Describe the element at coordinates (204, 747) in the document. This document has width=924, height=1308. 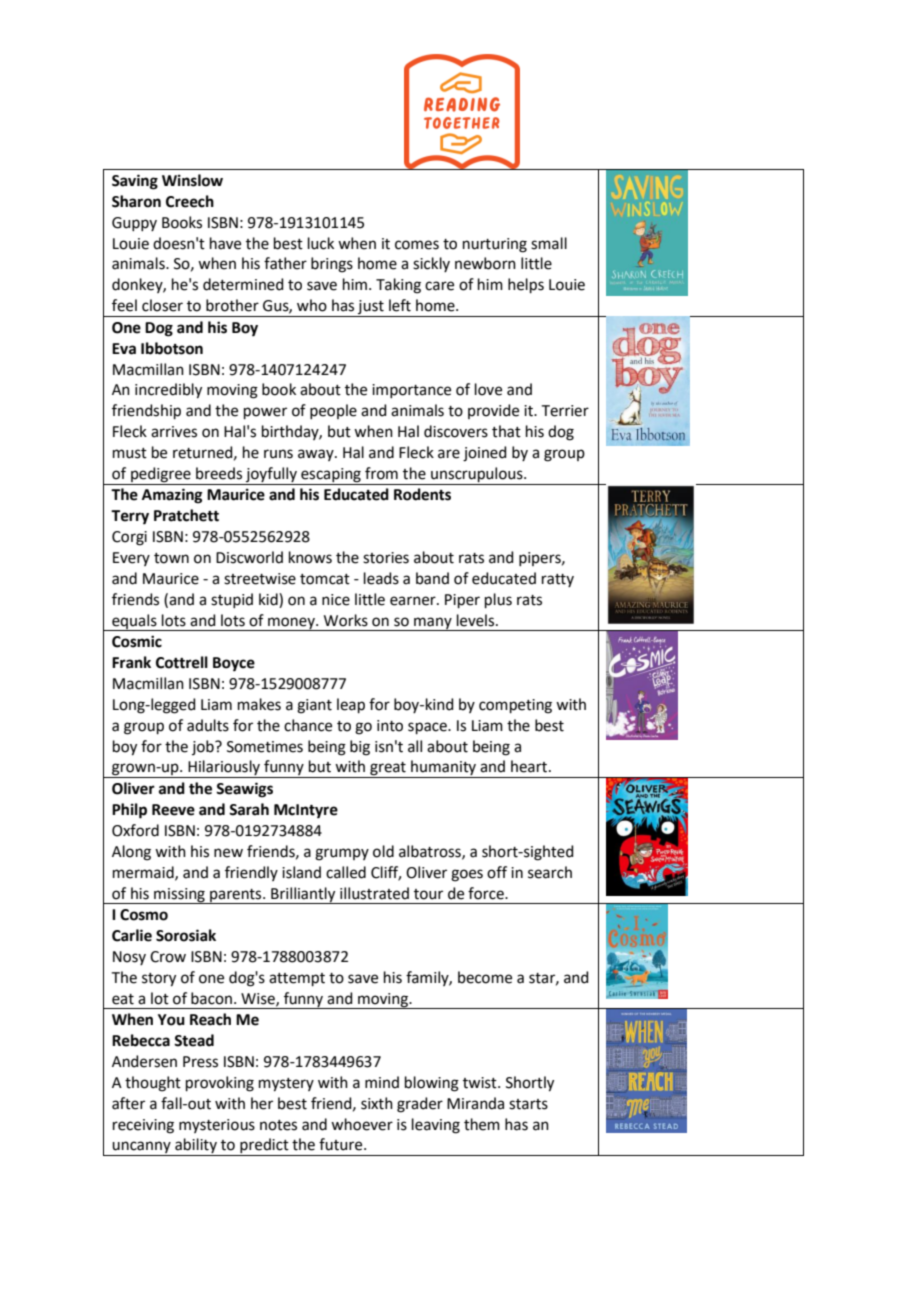
I see `job` at that location.
